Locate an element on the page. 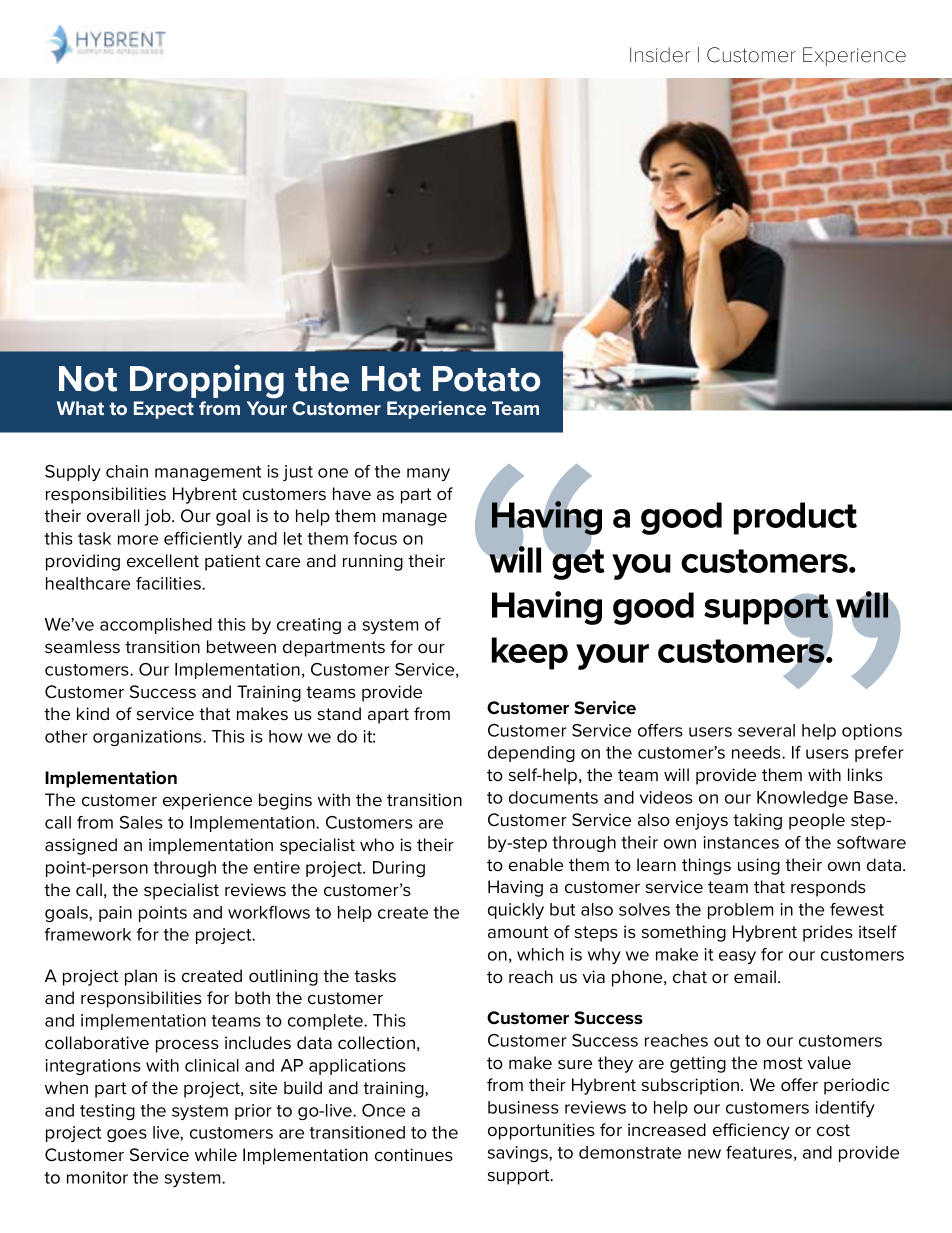 The width and height of the page is (952, 1233). Insider is located at coordinates (660, 55).
